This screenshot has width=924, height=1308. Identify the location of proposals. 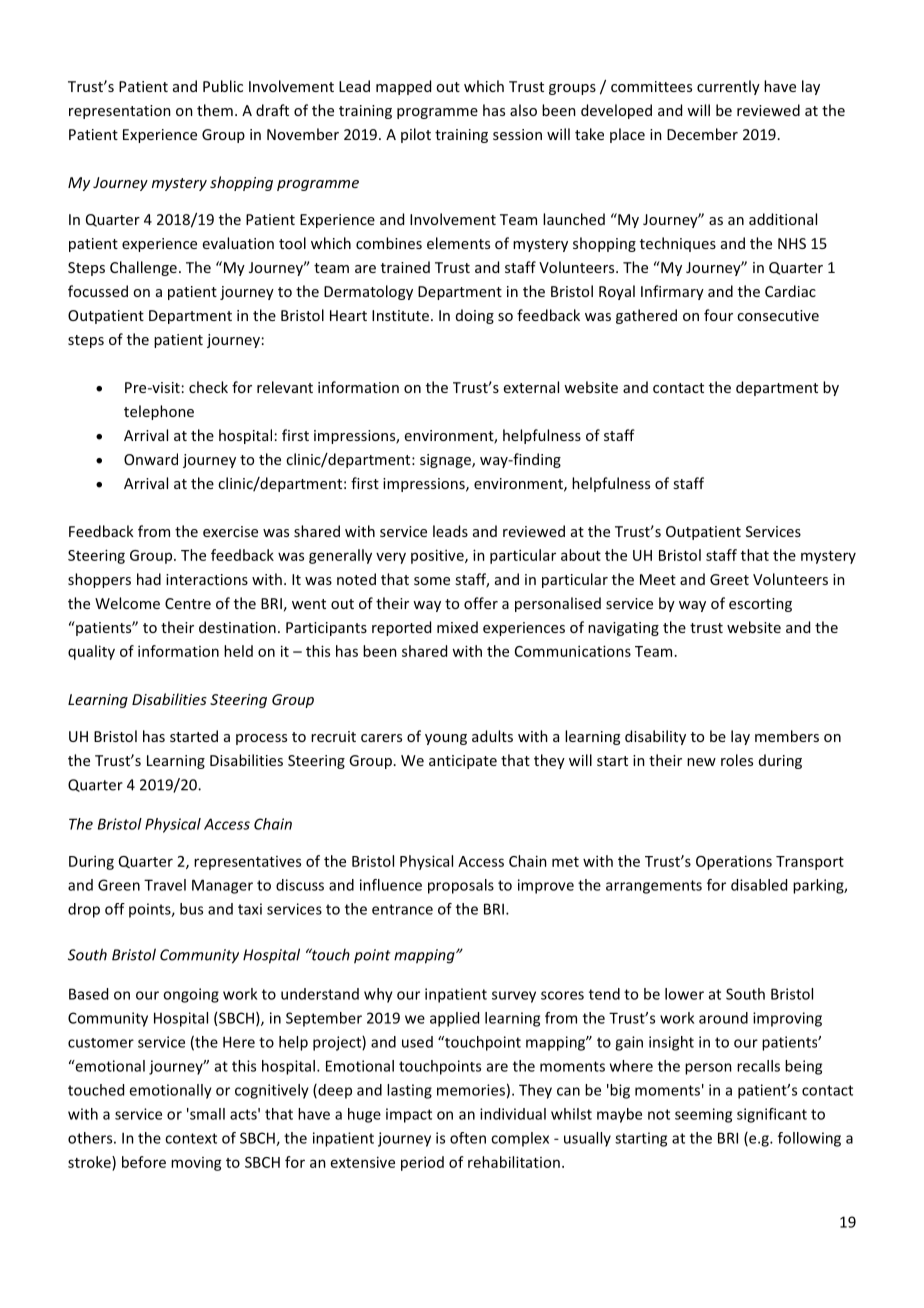
(461, 886).
